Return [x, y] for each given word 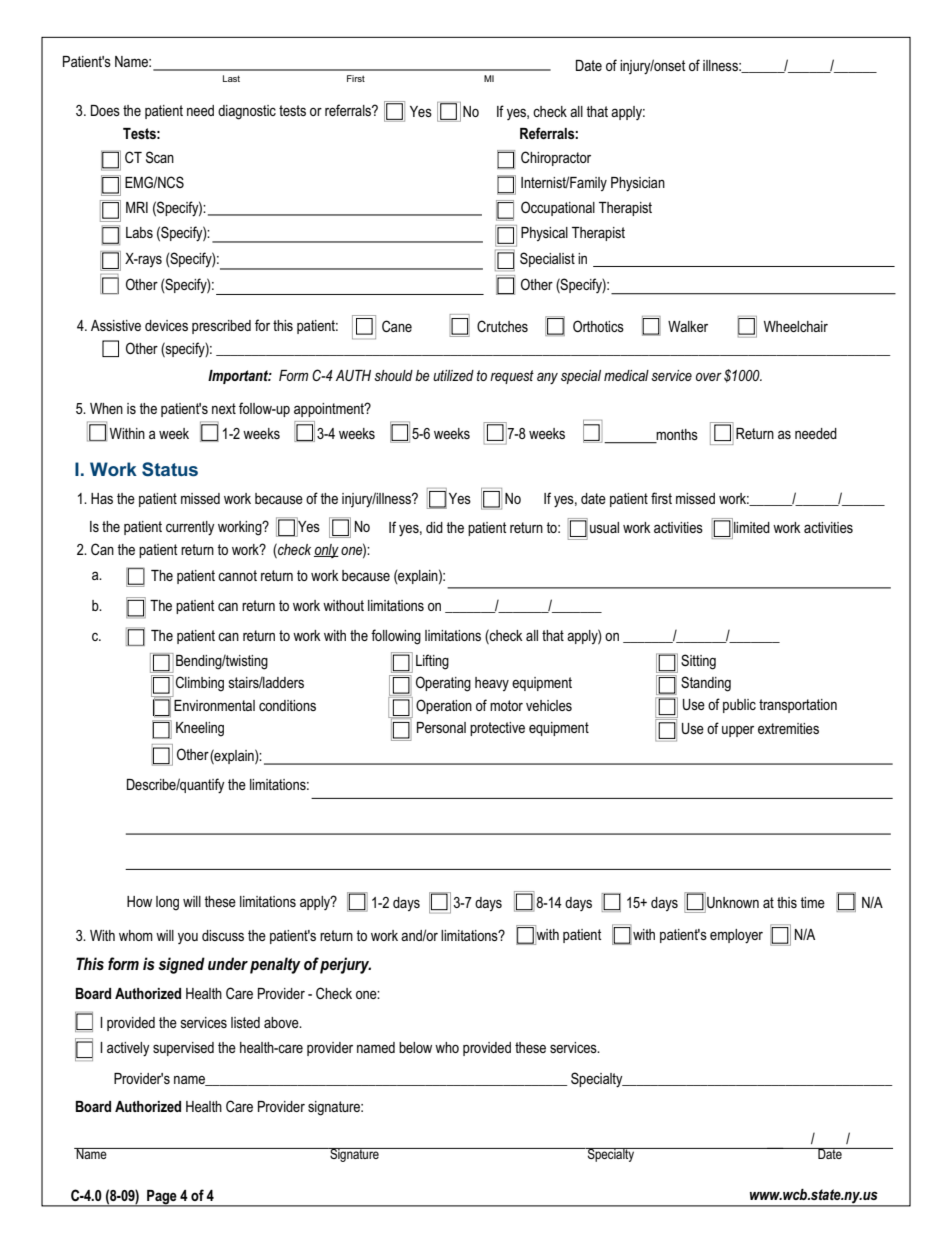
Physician [638, 184]
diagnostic [247, 112]
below [415, 1047]
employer [736, 936]
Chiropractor [556, 158]
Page [162, 1198]
